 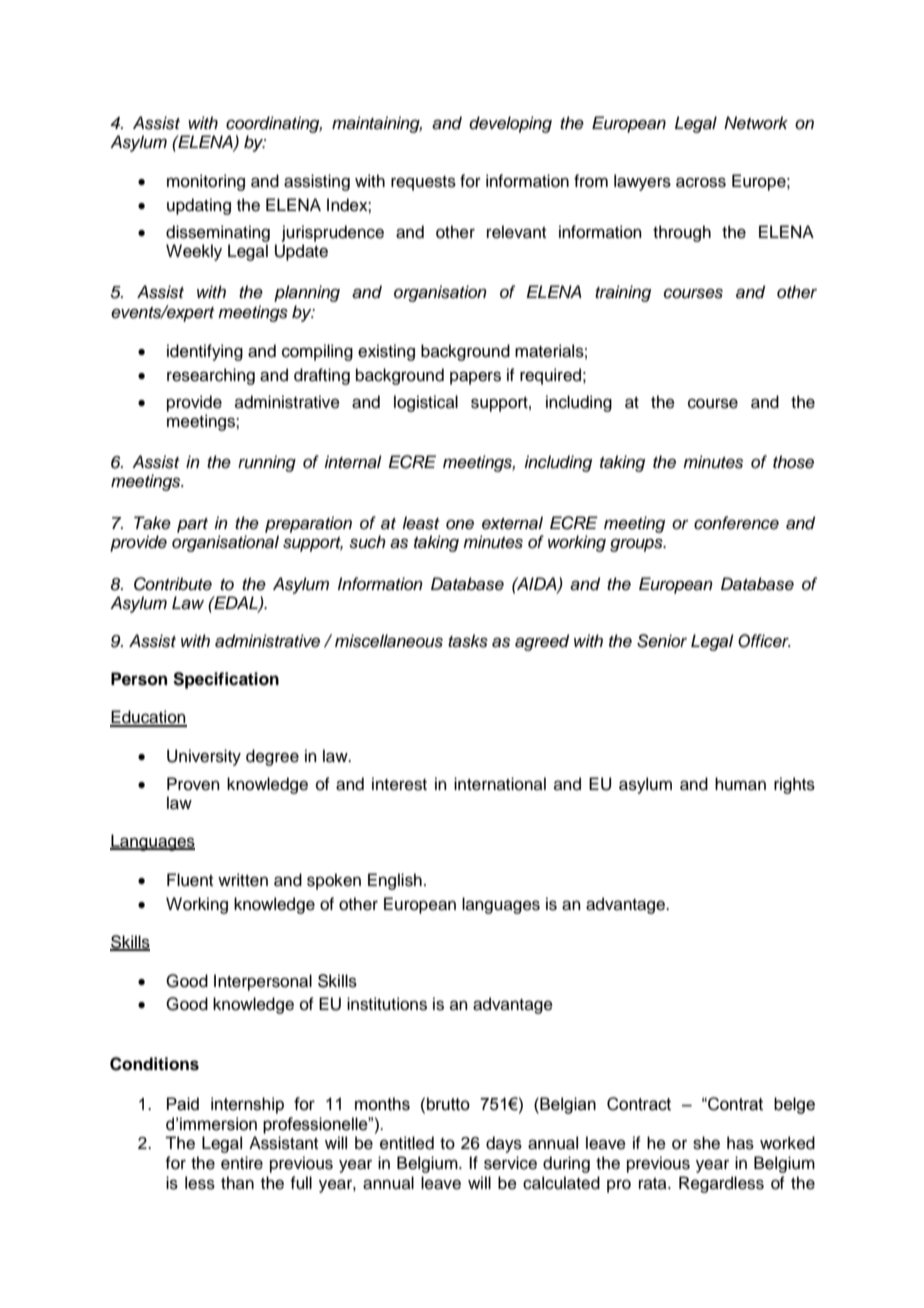 What do you see at coordinates (206, 182) in the document?
I see `monitoring` at bounding box center [206, 182].
